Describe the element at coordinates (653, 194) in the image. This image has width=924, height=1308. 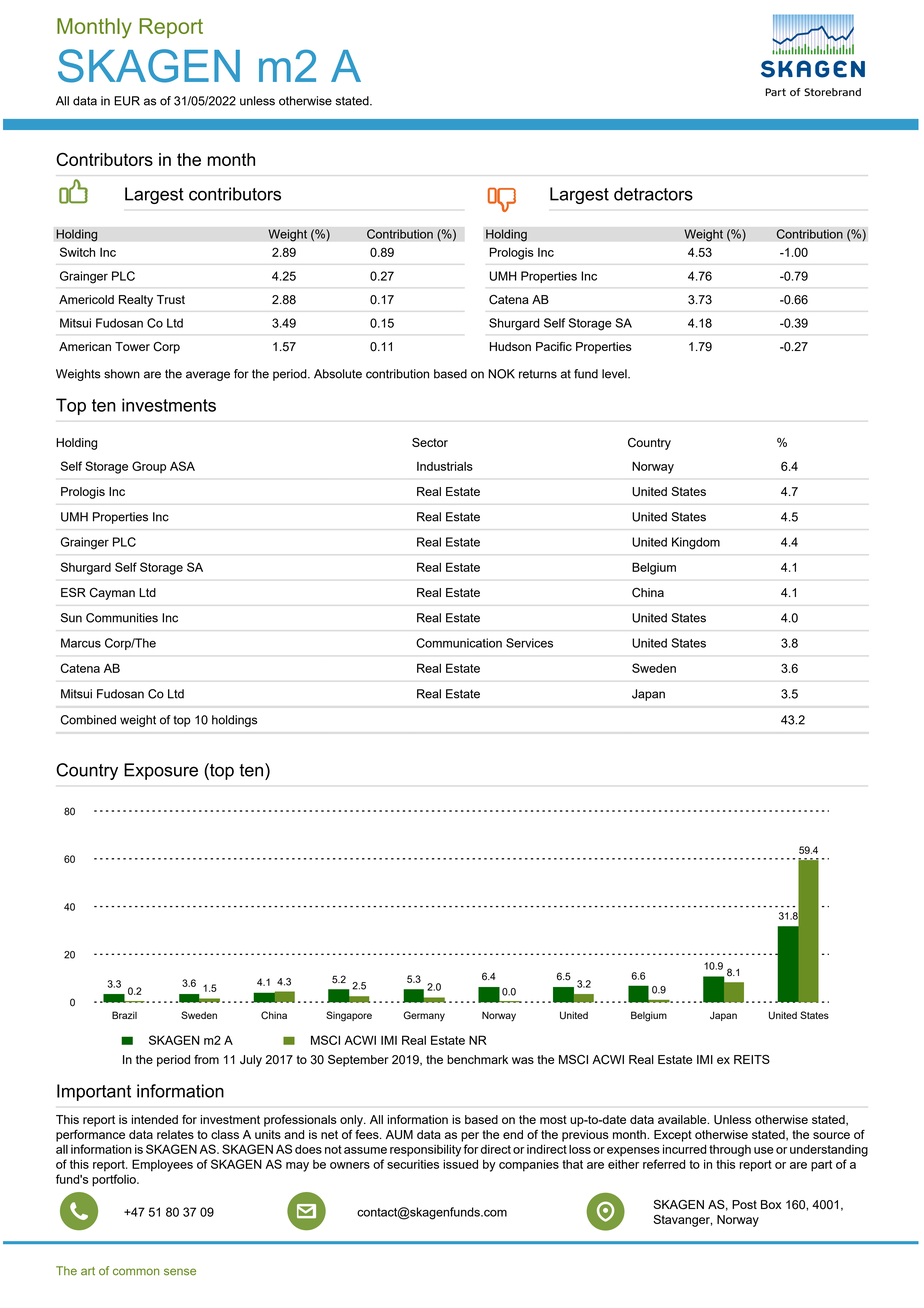
I see `detractors` at that location.
